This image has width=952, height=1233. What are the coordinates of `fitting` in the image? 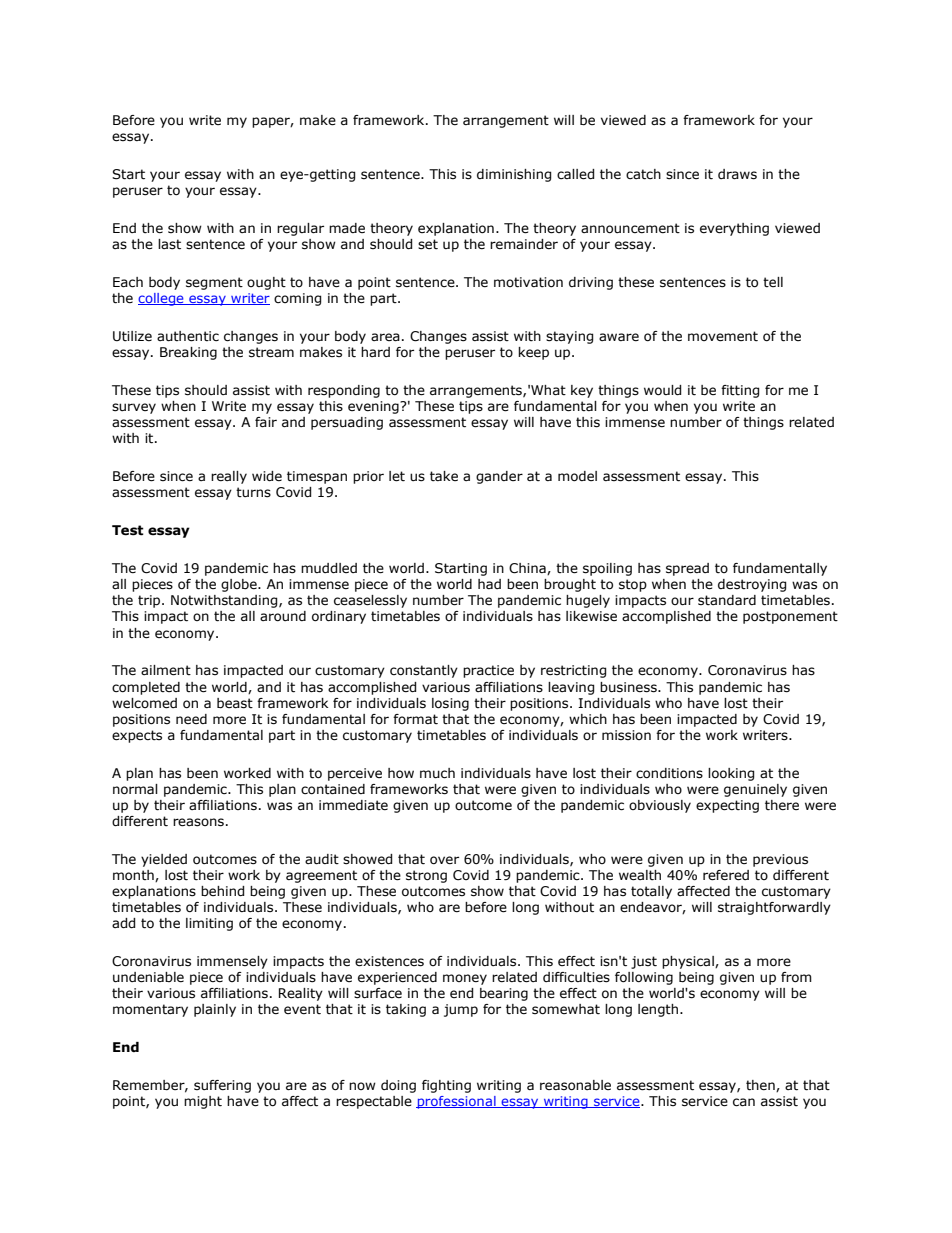 It's located at (740, 391).
